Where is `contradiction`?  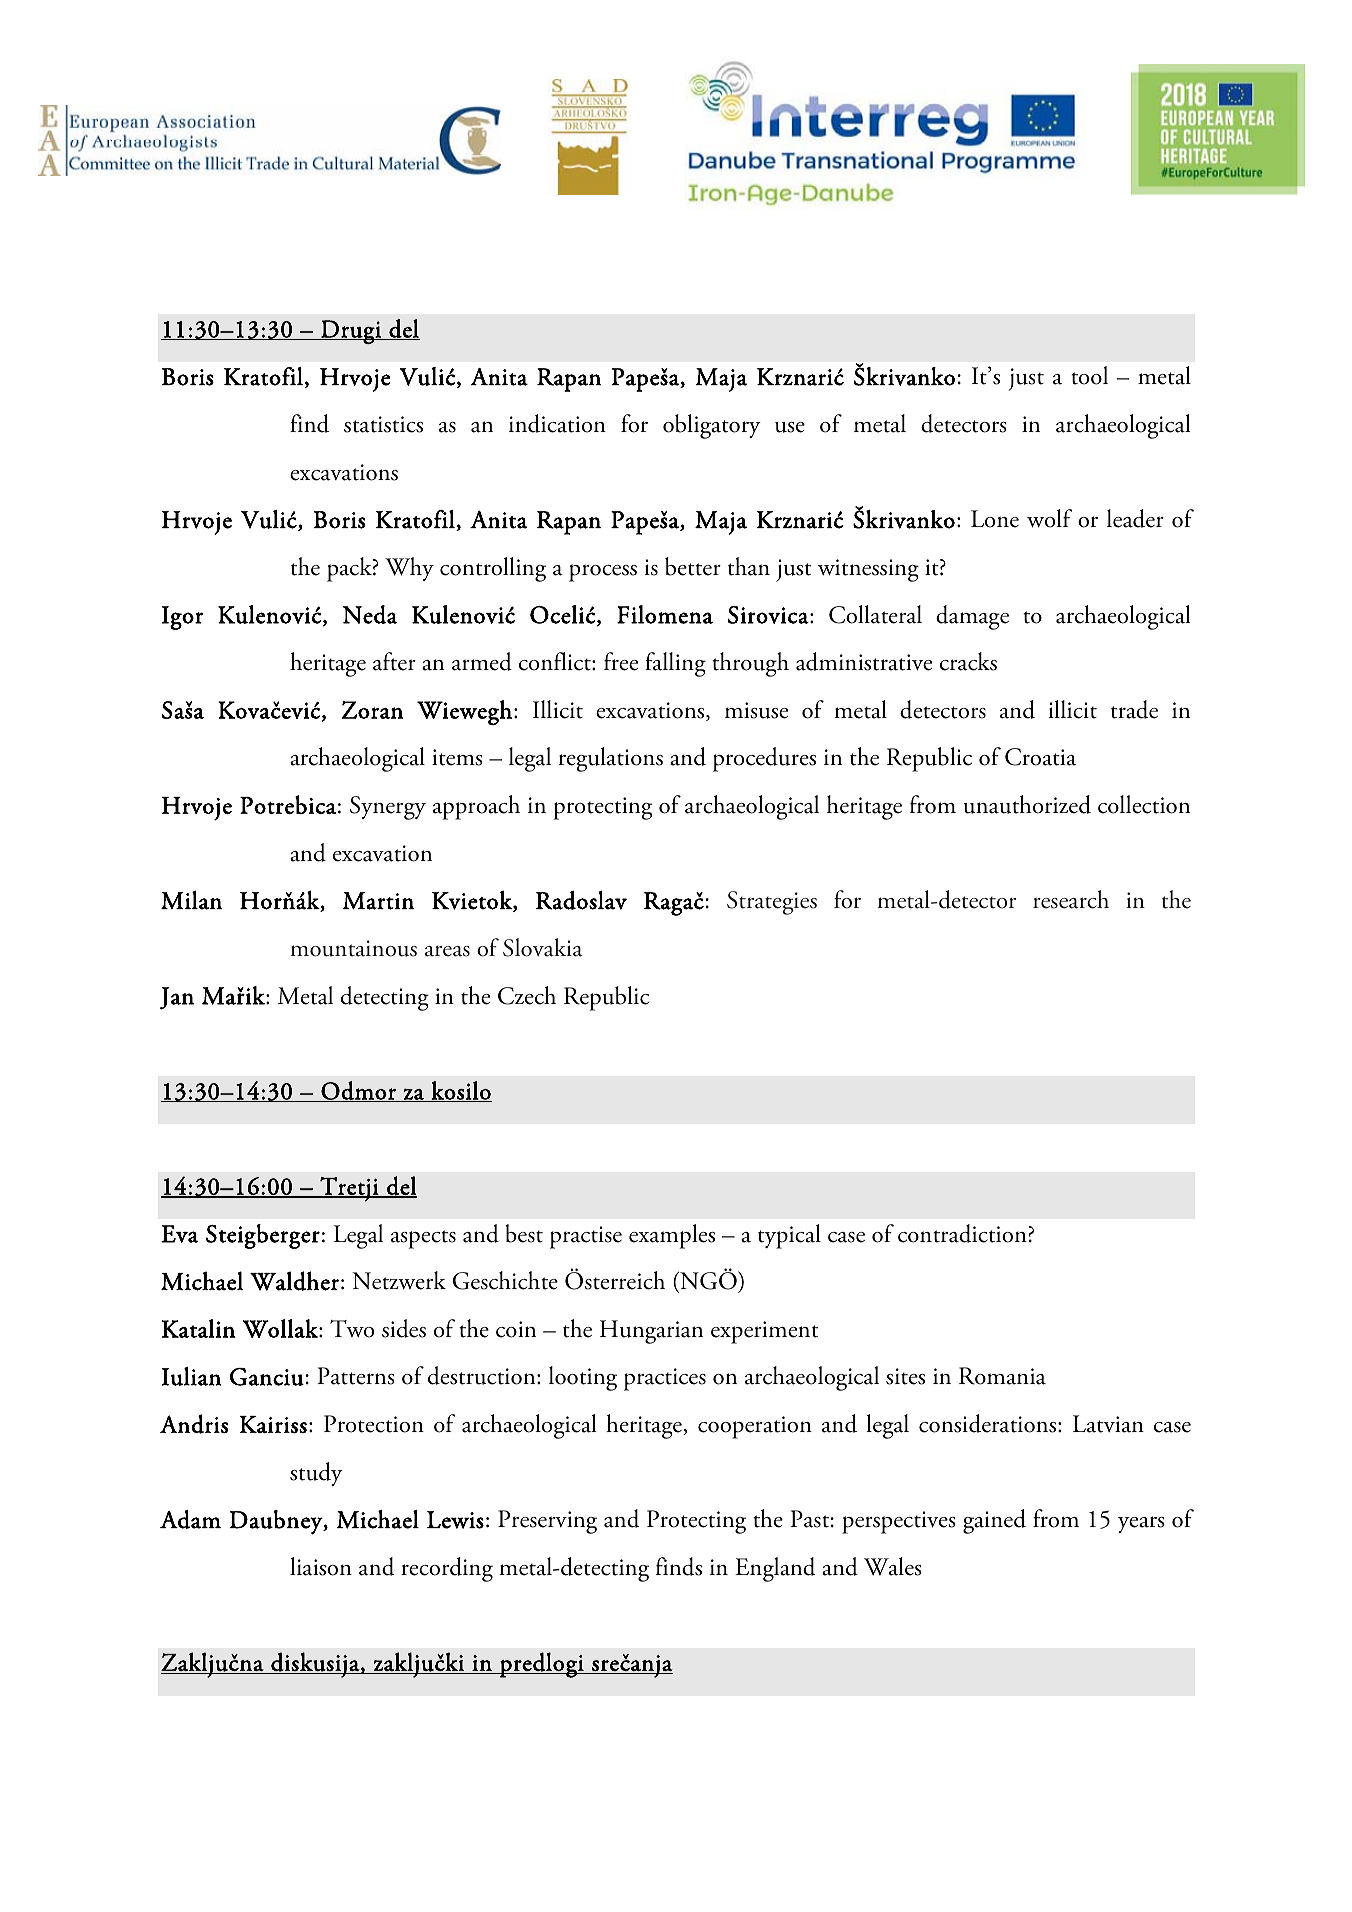
contradiction is located at coordinates (963, 1233).
